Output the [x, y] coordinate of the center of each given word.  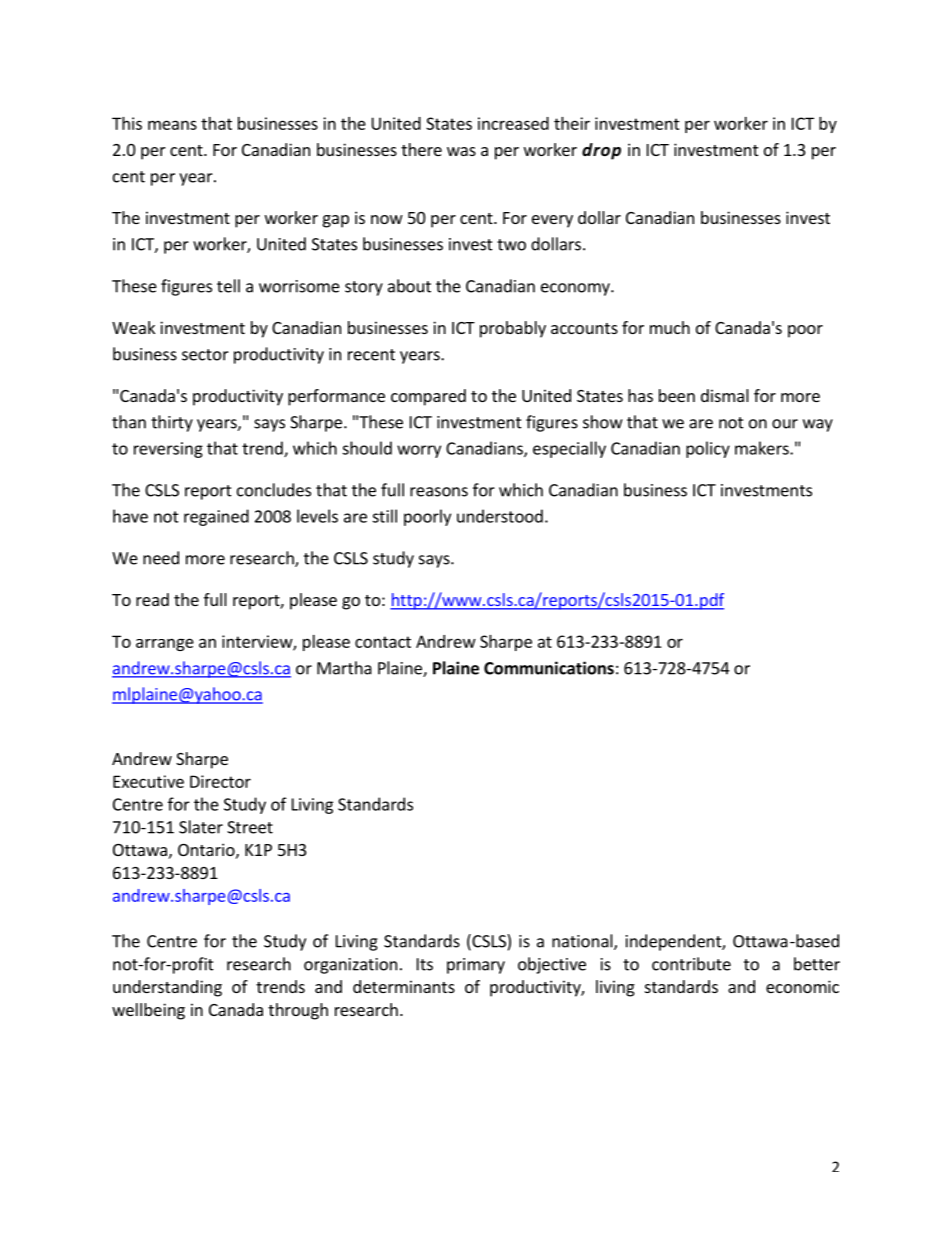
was [461, 151]
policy [708, 449]
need [161, 558]
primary [476, 966]
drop [601, 151]
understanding [167, 988]
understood [500, 516]
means [172, 125]
